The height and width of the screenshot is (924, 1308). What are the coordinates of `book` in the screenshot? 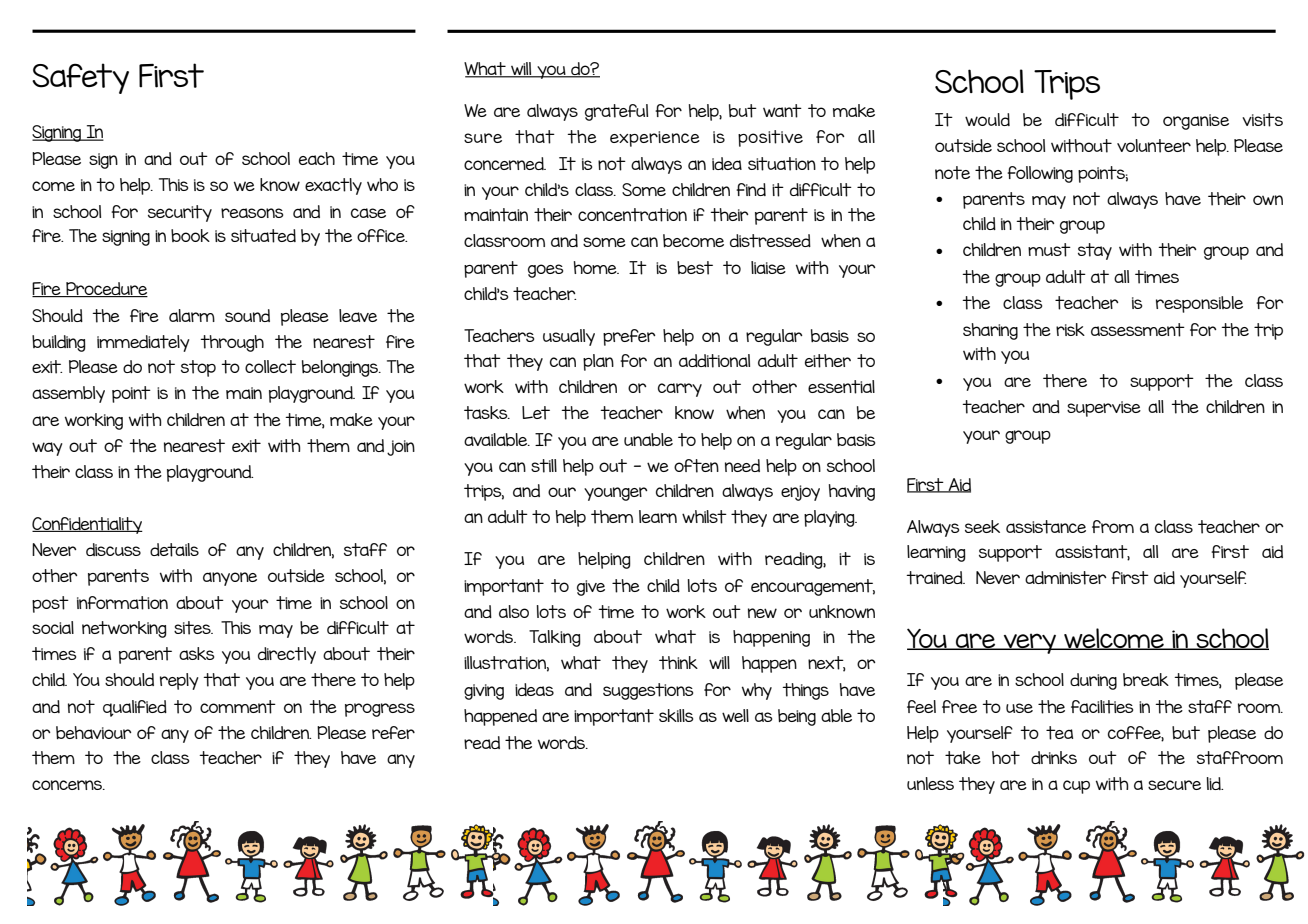 It's located at (190, 235).
